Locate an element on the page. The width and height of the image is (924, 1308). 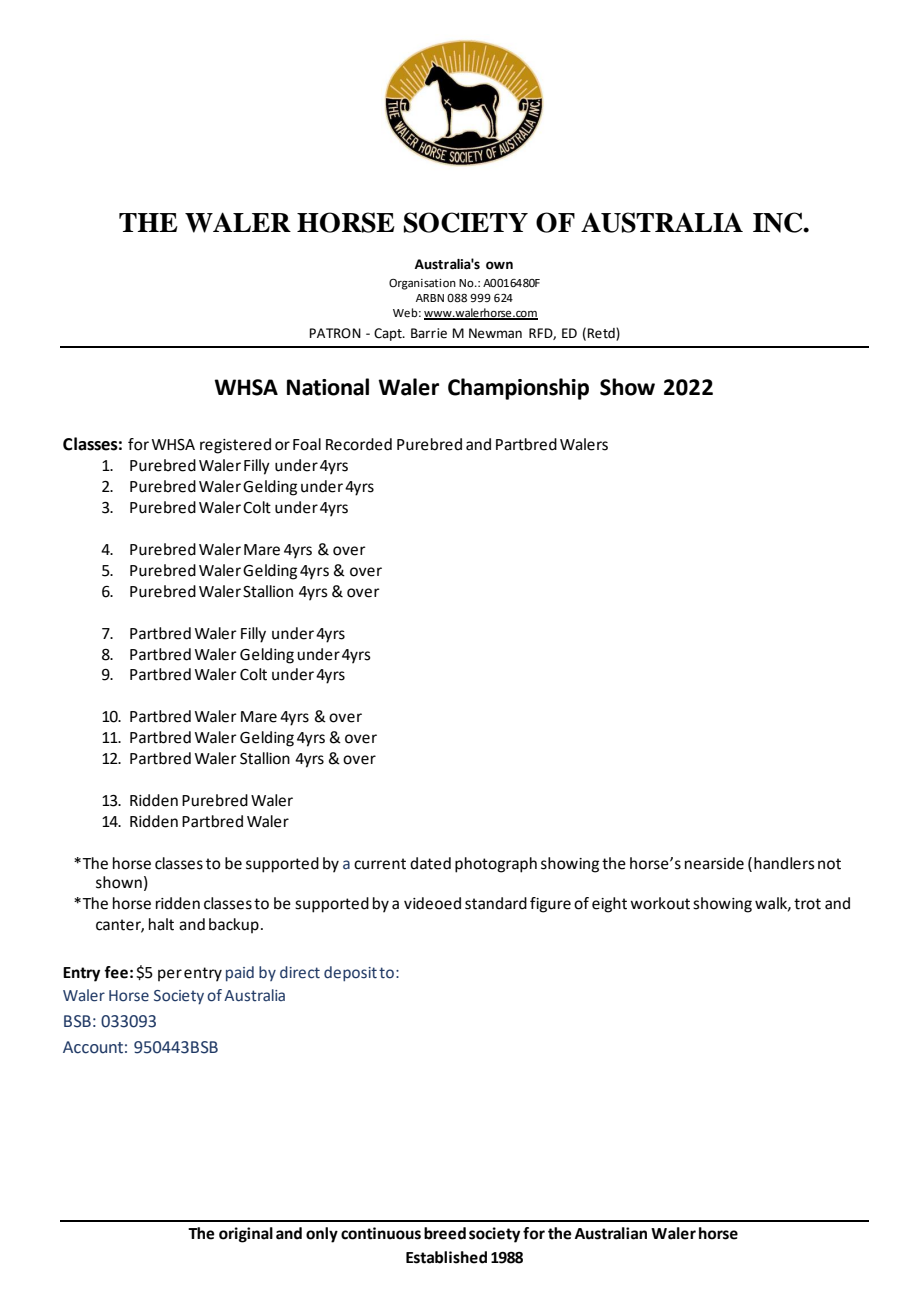
Newman is located at coordinates (495, 333).
